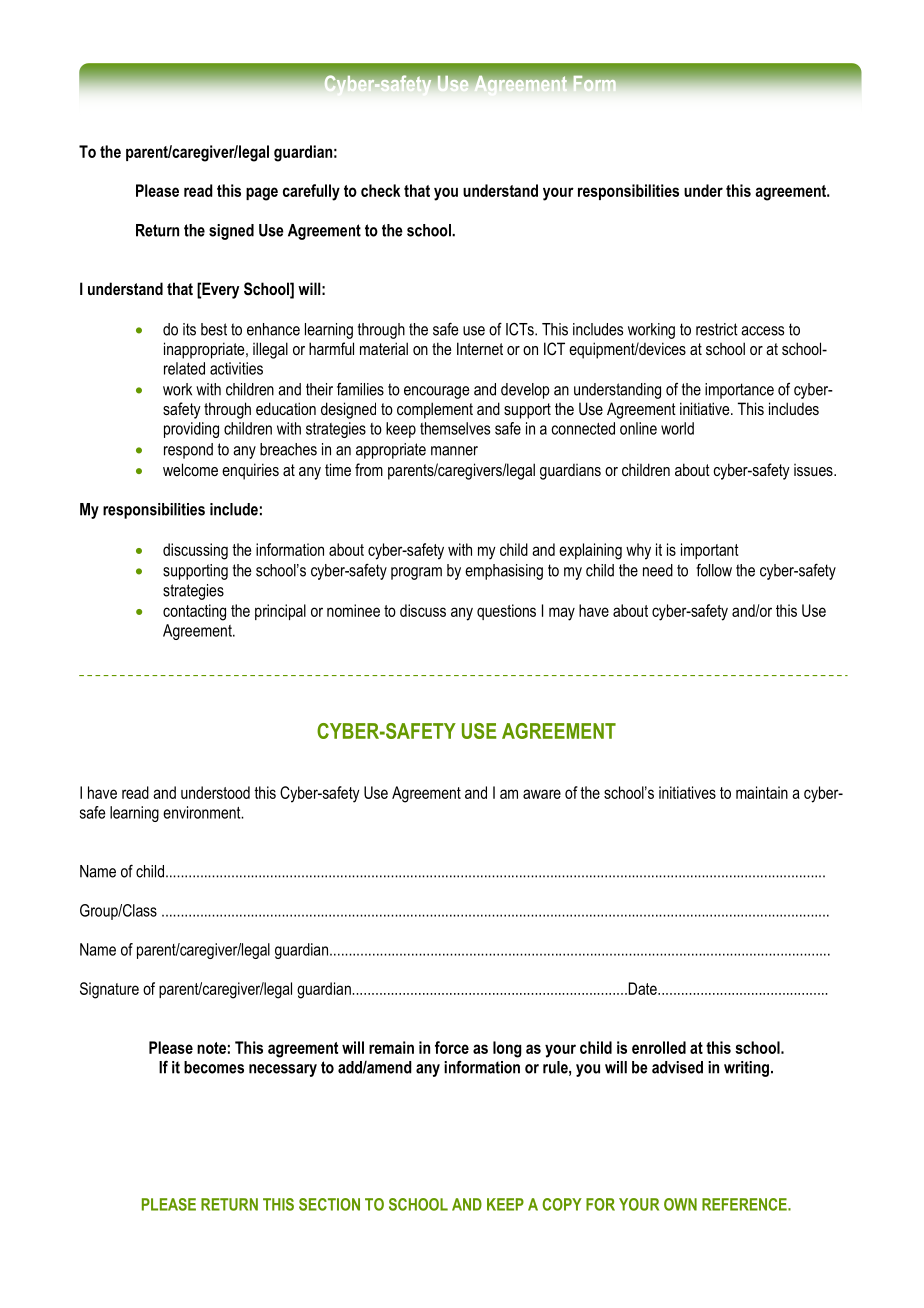  Describe the element at coordinates (762, 792) in the document. I see `maintain` at that location.
